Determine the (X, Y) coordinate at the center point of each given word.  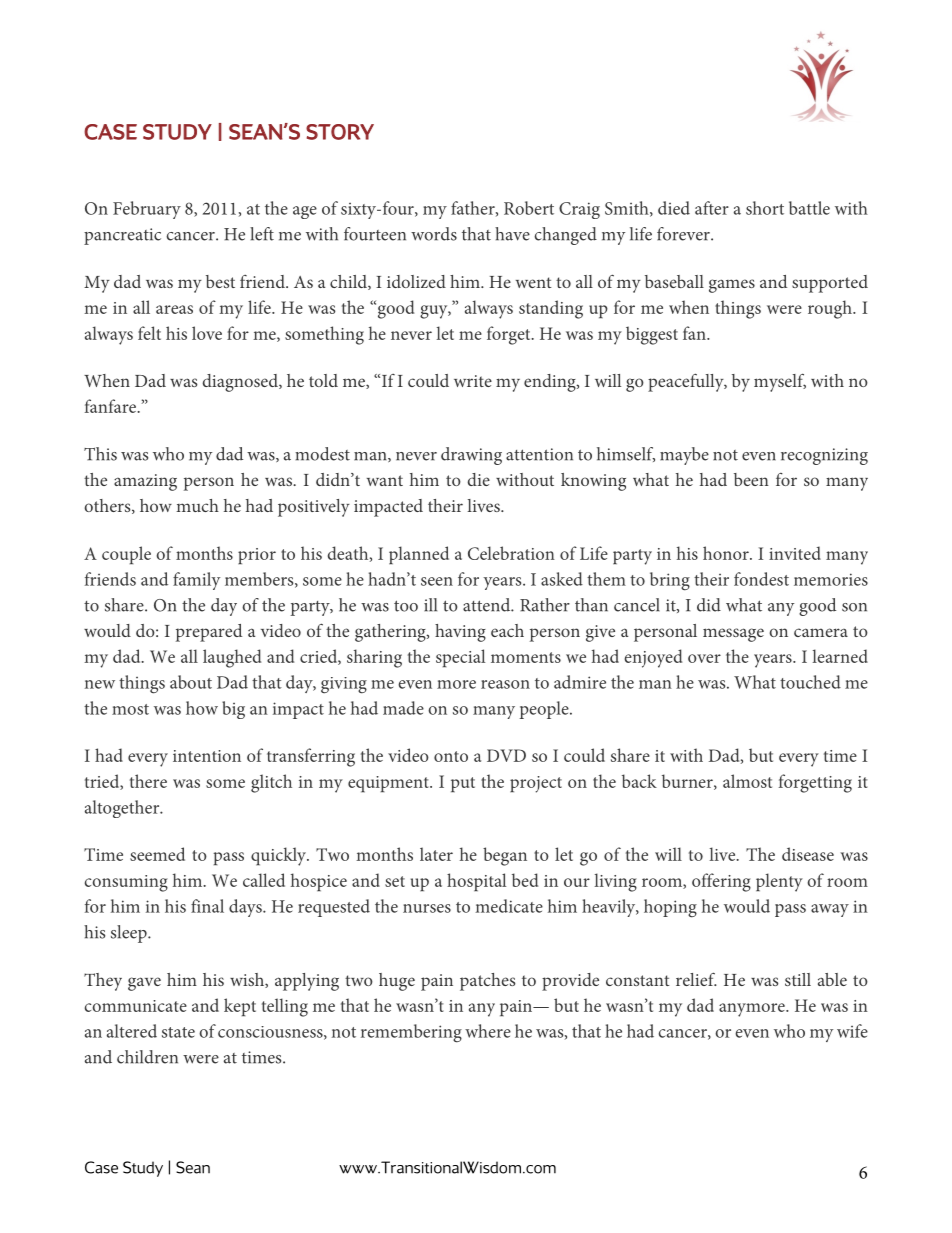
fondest (761, 579)
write (473, 381)
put (463, 784)
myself (780, 382)
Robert (529, 208)
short (765, 208)
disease (808, 854)
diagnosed (241, 383)
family (196, 581)
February (147, 210)
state (178, 1032)
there (148, 781)
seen (437, 581)
